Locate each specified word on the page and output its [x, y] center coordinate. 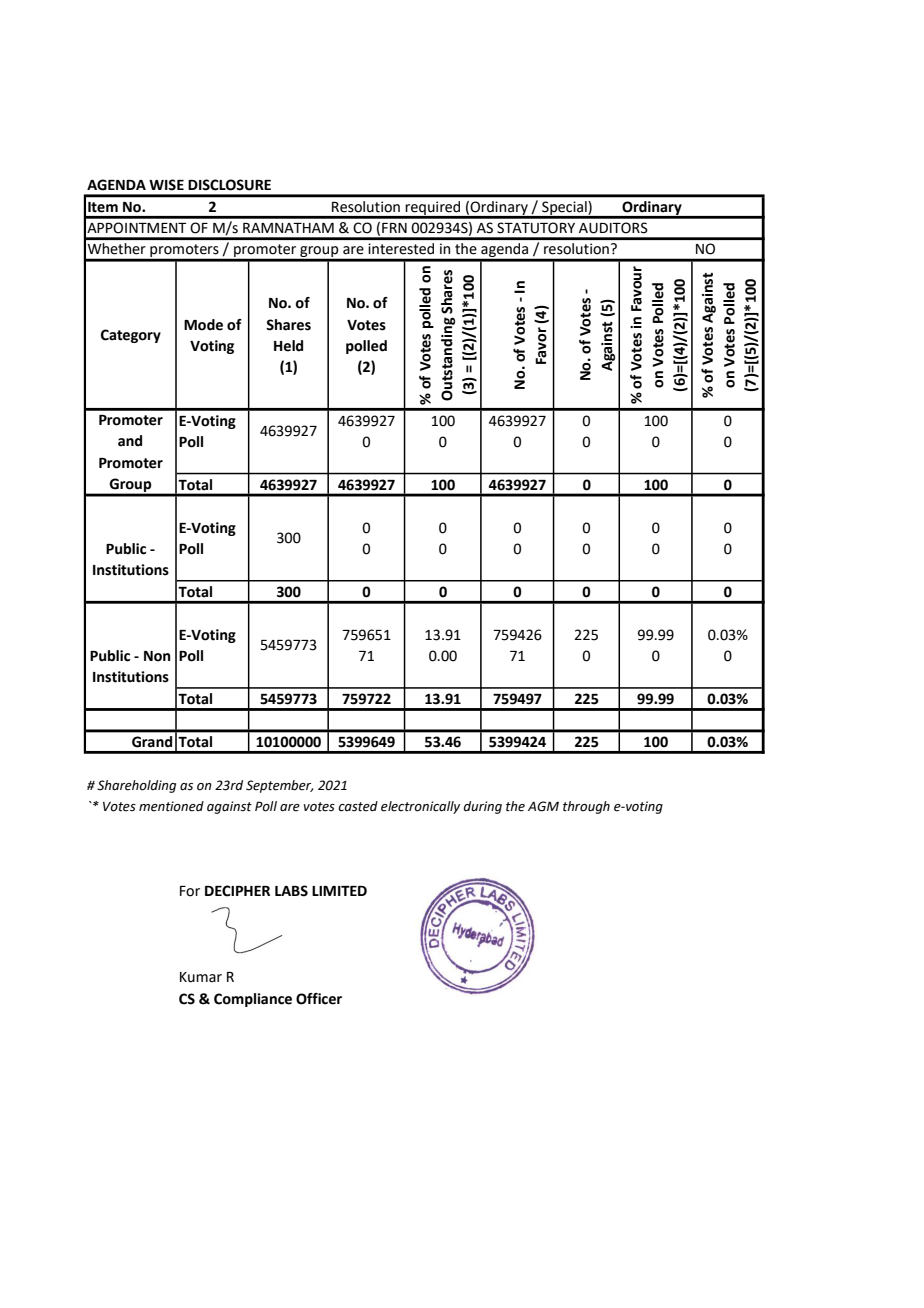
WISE [166, 185]
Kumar [201, 977]
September [280, 786]
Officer [319, 999]
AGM [543, 806]
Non [157, 656]
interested [401, 248]
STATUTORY [536, 228]
